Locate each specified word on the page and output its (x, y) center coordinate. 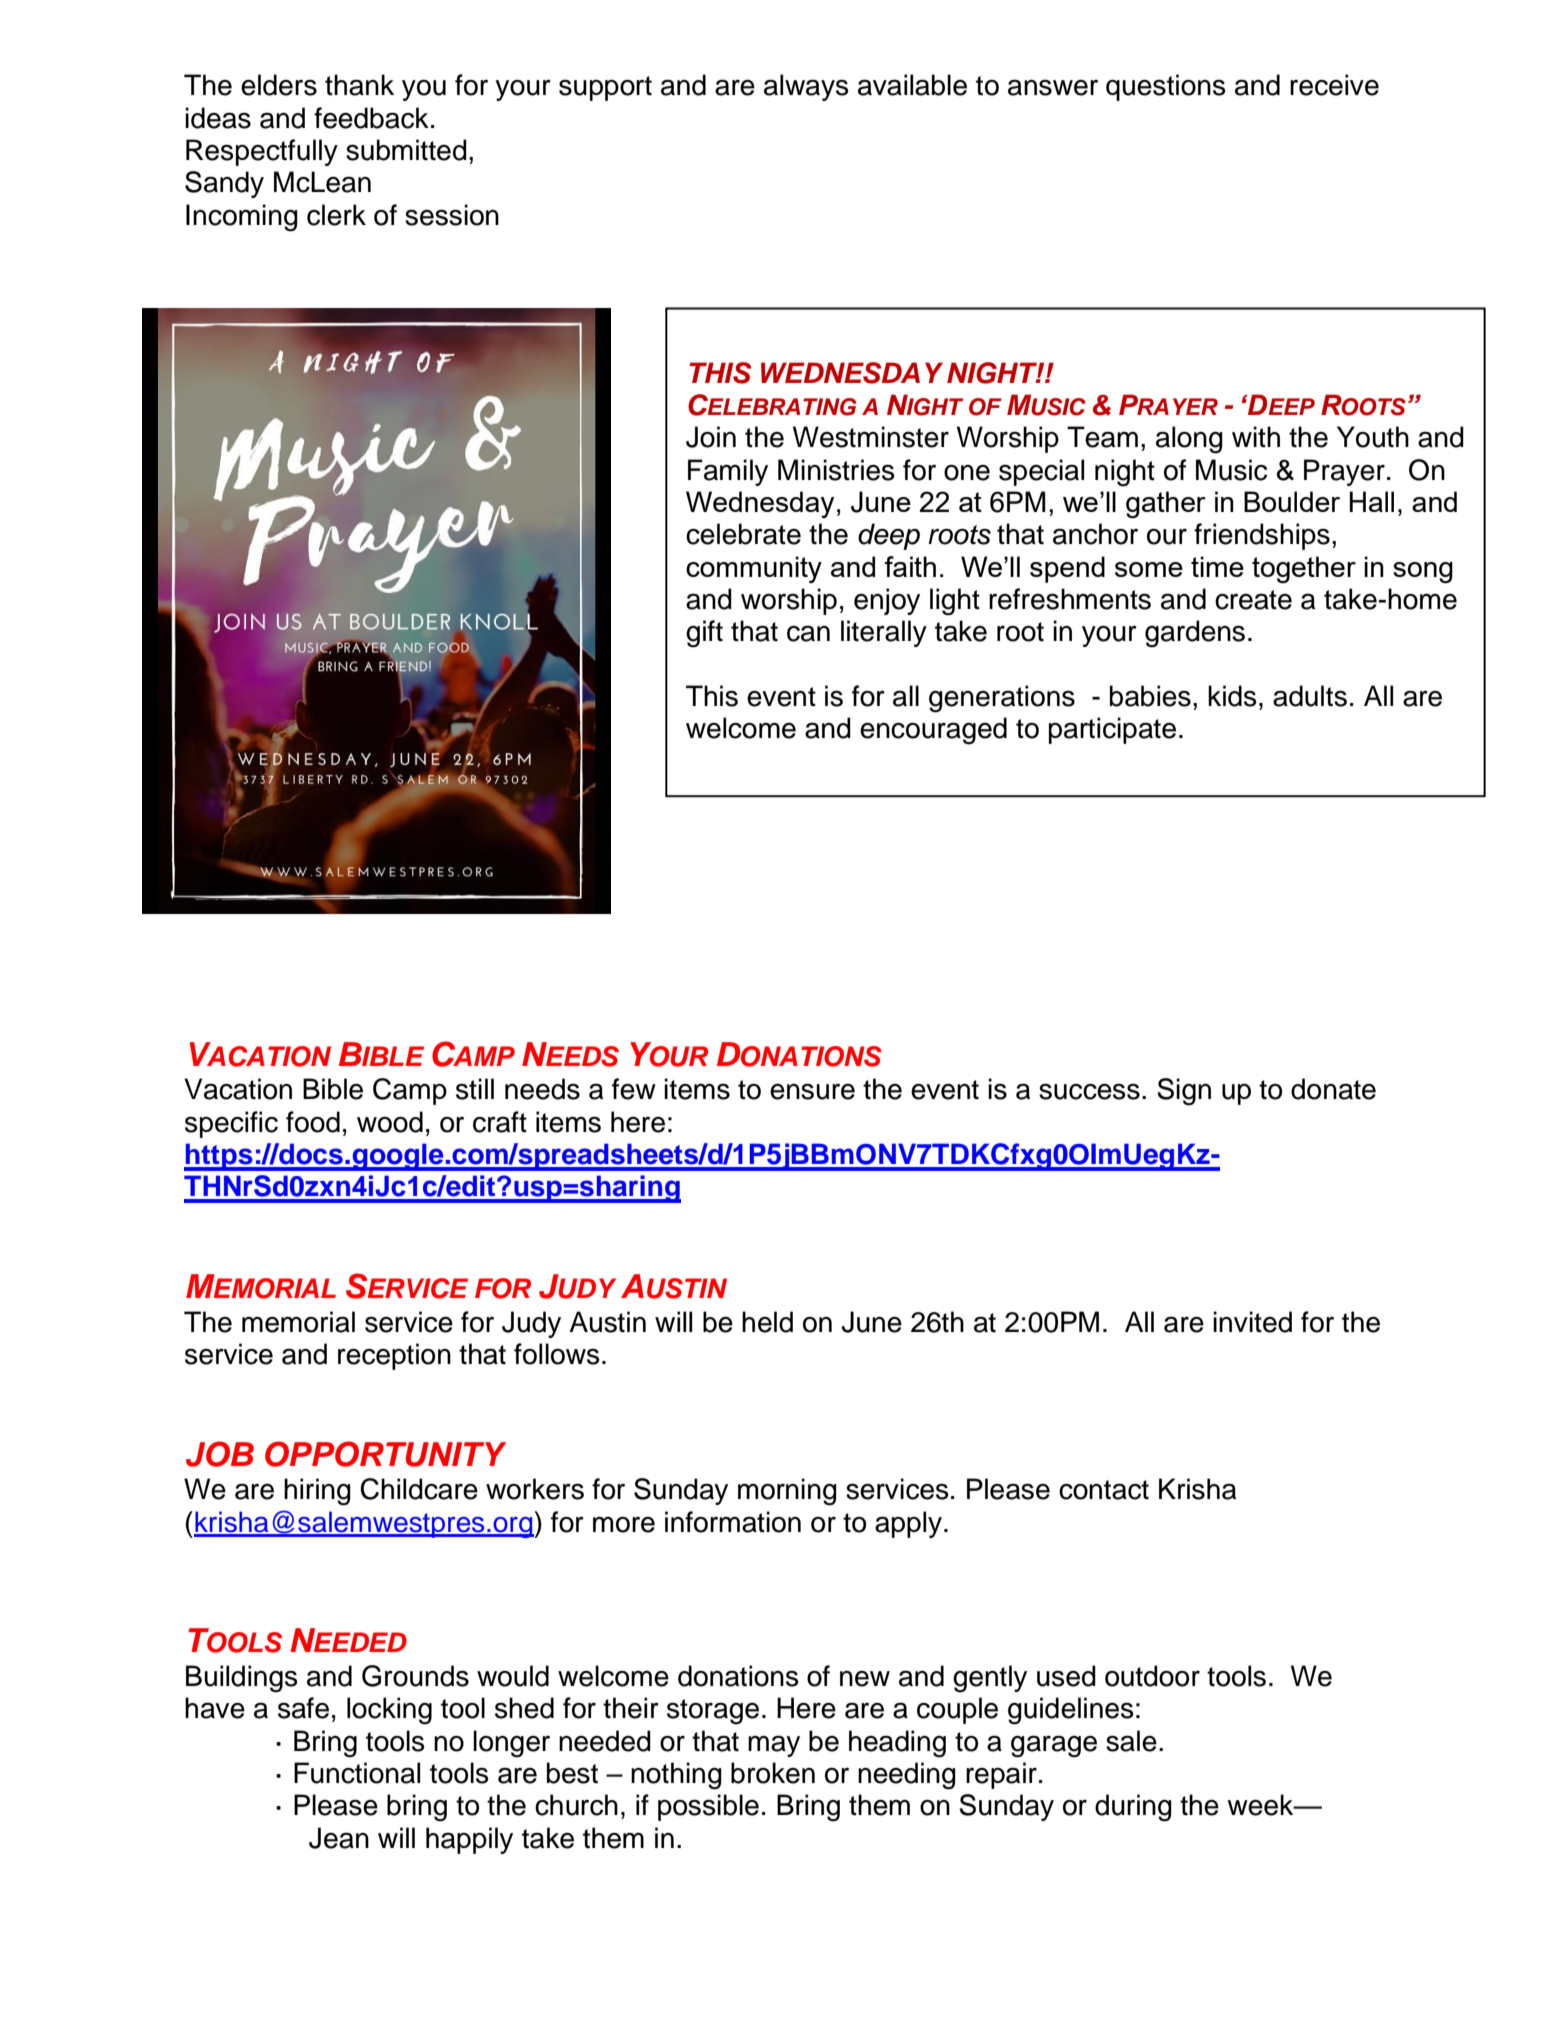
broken (773, 1773)
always (806, 87)
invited (1252, 1322)
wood (390, 1122)
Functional (357, 1773)
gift (704, 634)
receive (1334, 85)
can (808, 633)
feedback (371, 118)
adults (1310, 696)
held (767, 1322)
